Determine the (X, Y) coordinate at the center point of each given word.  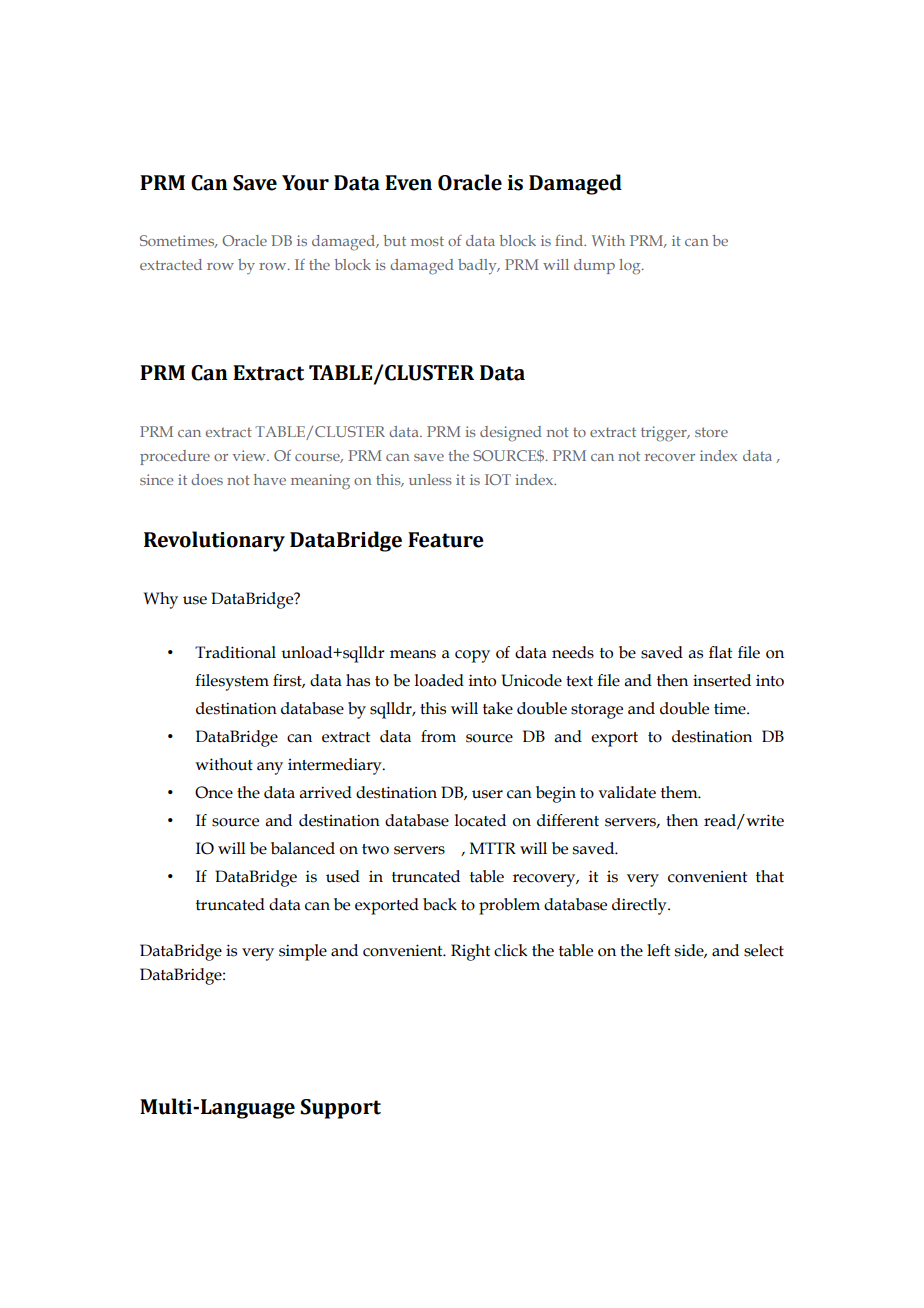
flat (720, 652)
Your (305, 183)
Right (470, 952)
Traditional (235, 652)
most (427, 241)
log (631, 267)
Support (340, 1109)
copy (472, 656)
